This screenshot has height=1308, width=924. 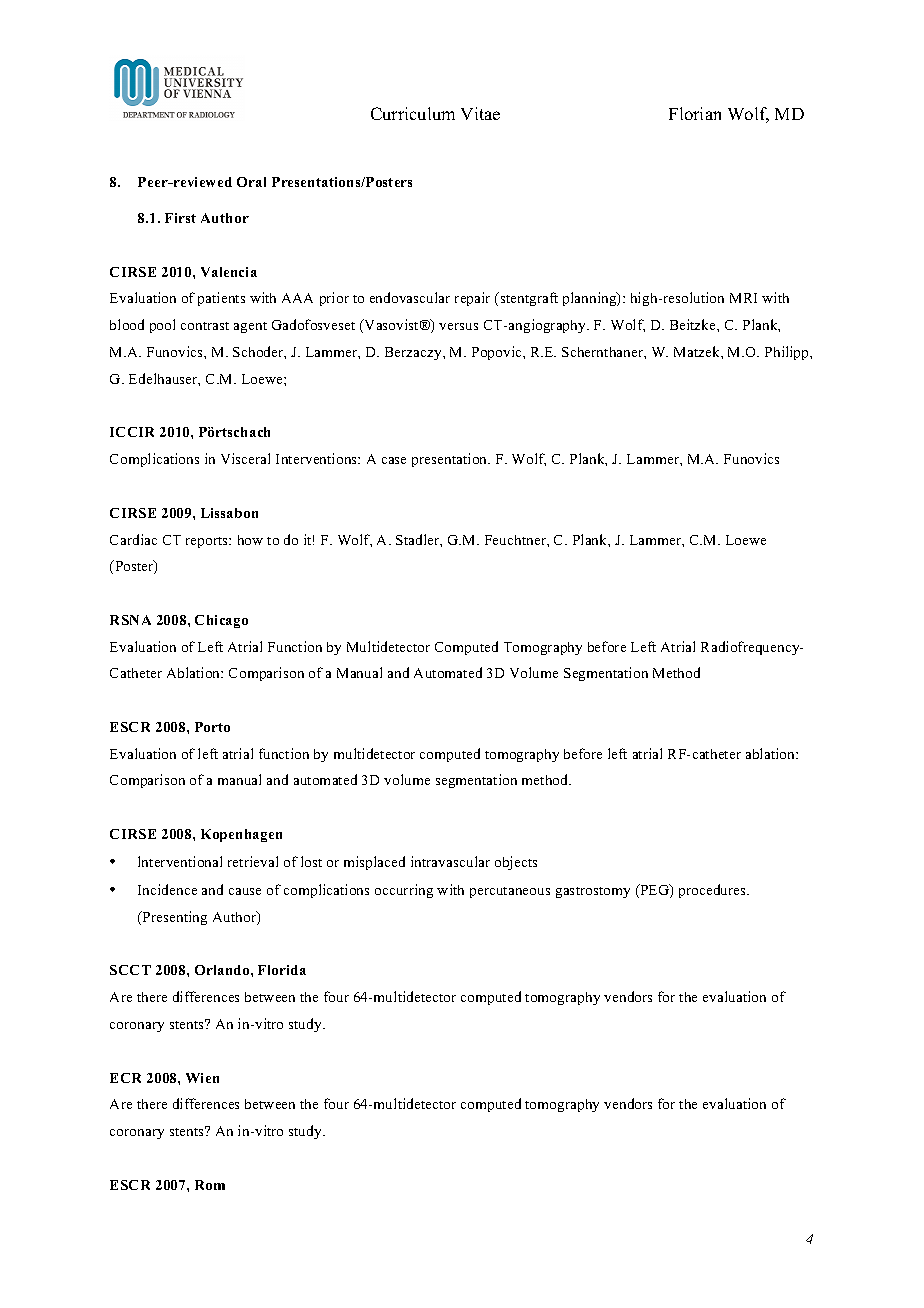 What do you see at coordinates (202, 1078) in the screenshot?
I see `Wien` at bounding box center [202, 1078].
